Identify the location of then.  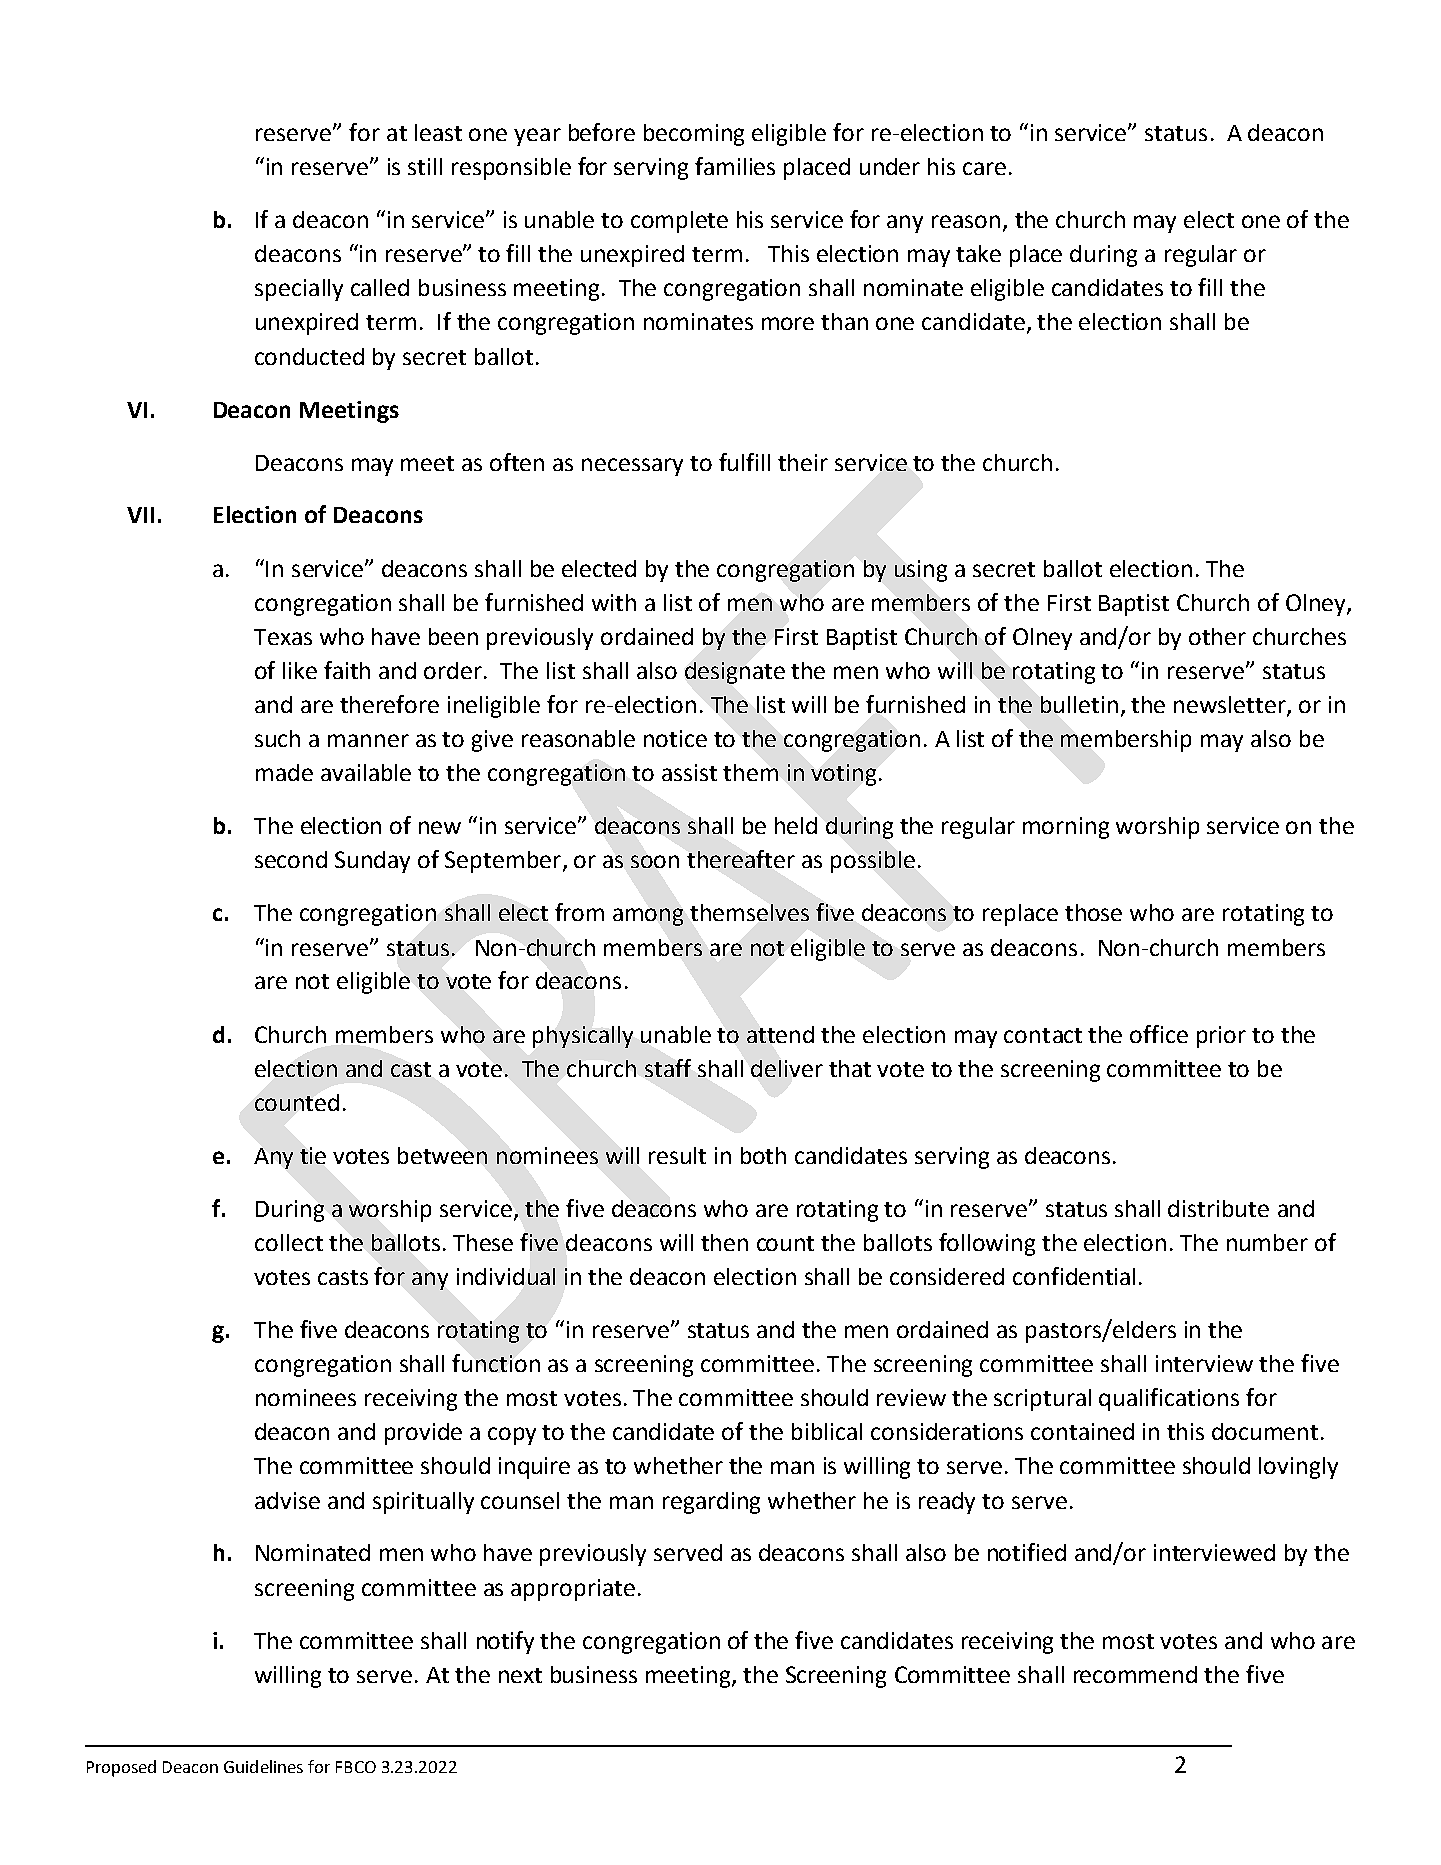
(724, 1242).
